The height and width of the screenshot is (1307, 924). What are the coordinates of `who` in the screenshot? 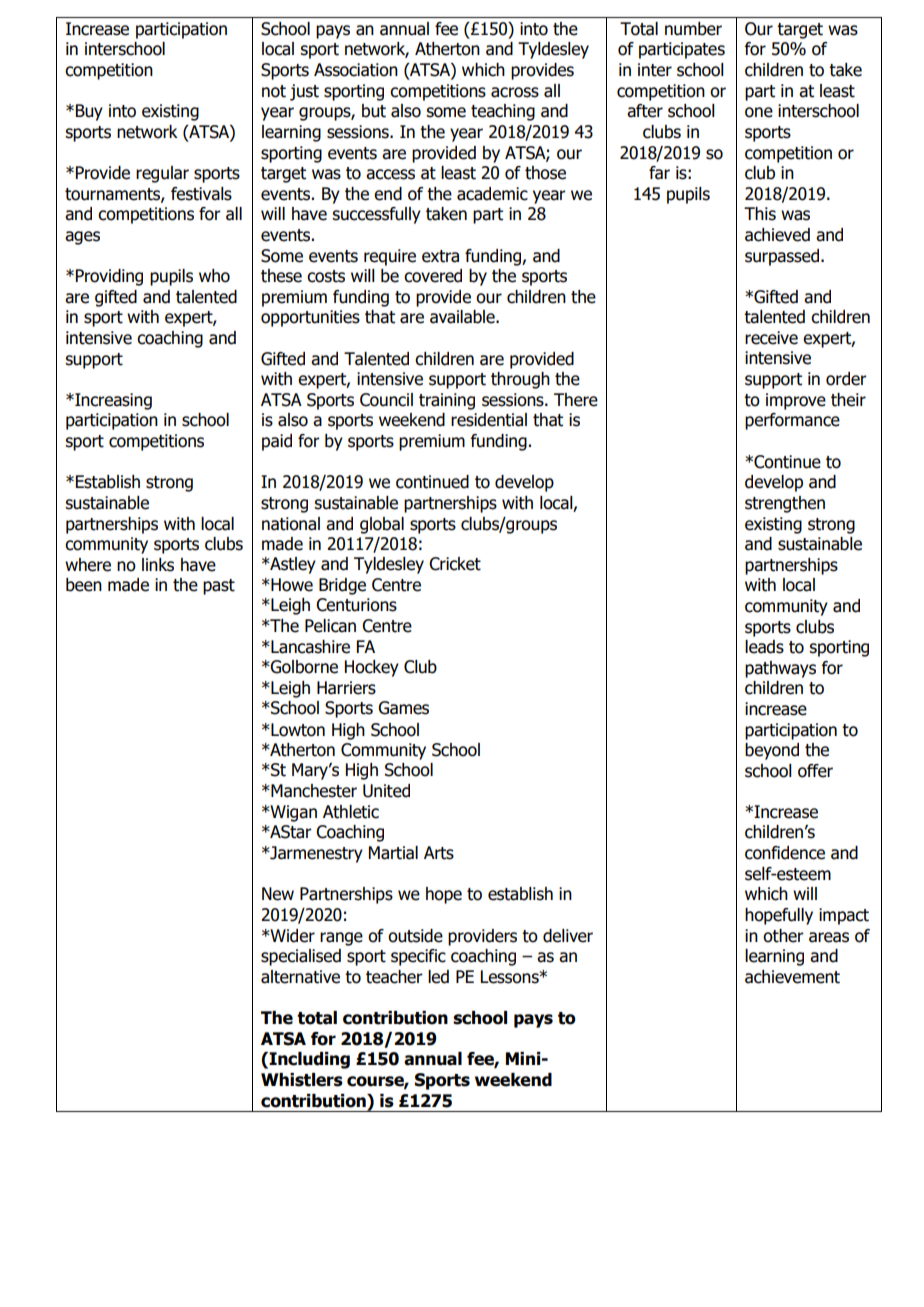 It's located at (214, 276).
